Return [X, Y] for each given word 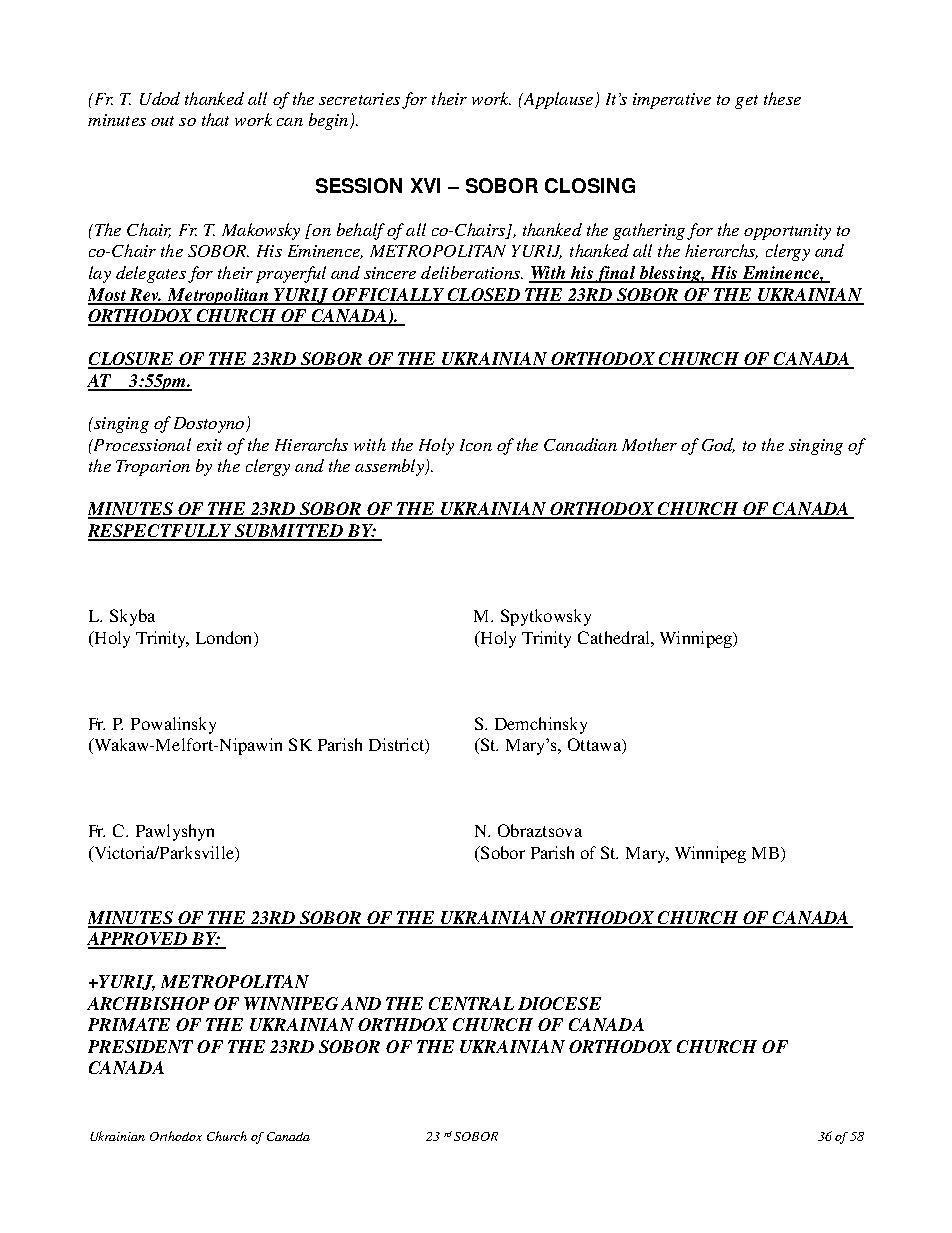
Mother [649, 444]
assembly [390, 467]
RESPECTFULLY [161, 532]
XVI [425, 185]
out [162, 121]
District [398, 746]
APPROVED [138, 940]
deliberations [471, 272]
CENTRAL [471, 1003]
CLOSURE [132, 360]
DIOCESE [559, 1003]
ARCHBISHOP [148, 1003]
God [718, 445]
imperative [672, 101]
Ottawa [595, 746]
